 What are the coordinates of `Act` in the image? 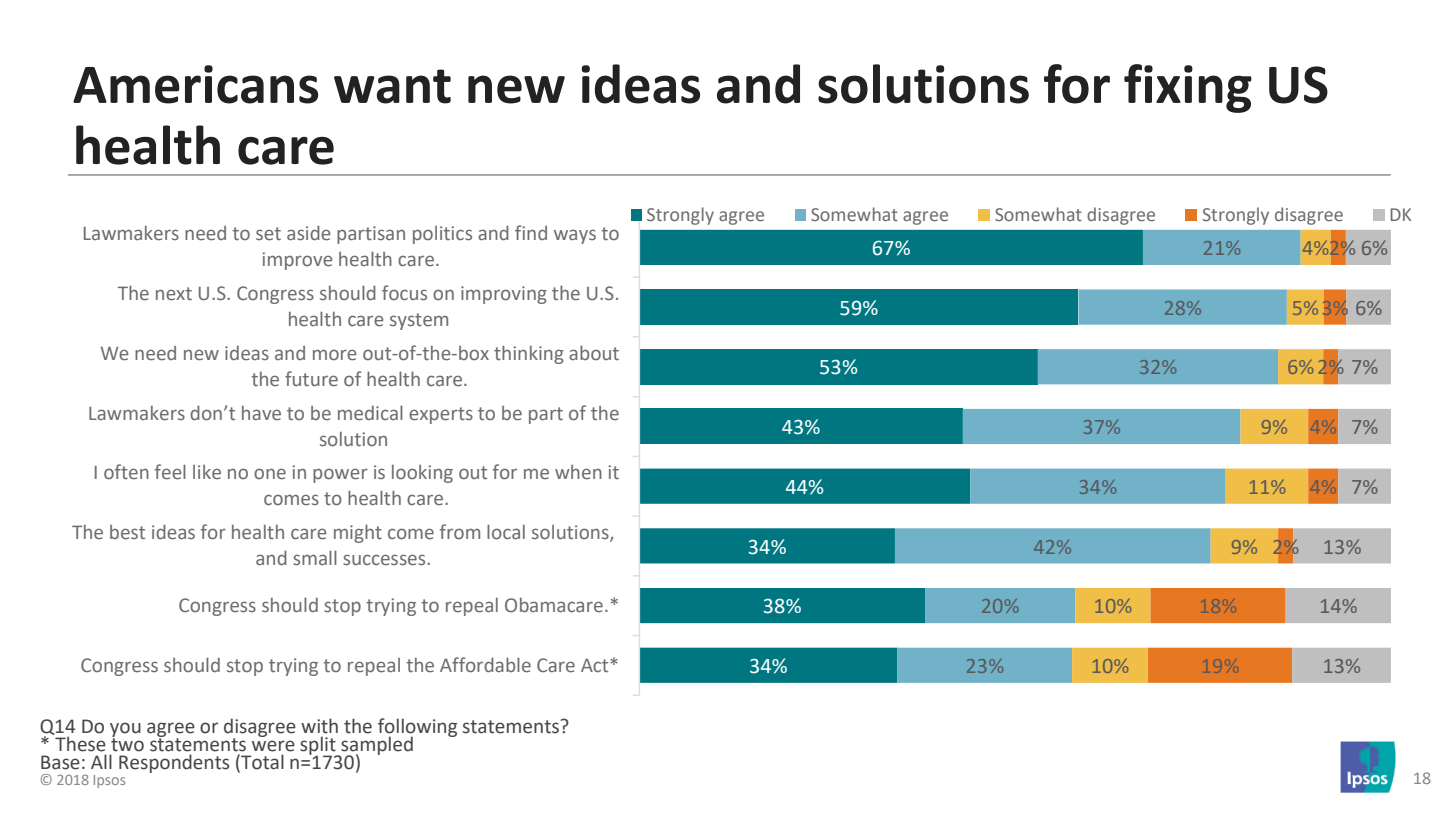 It's located at (596, 665).
